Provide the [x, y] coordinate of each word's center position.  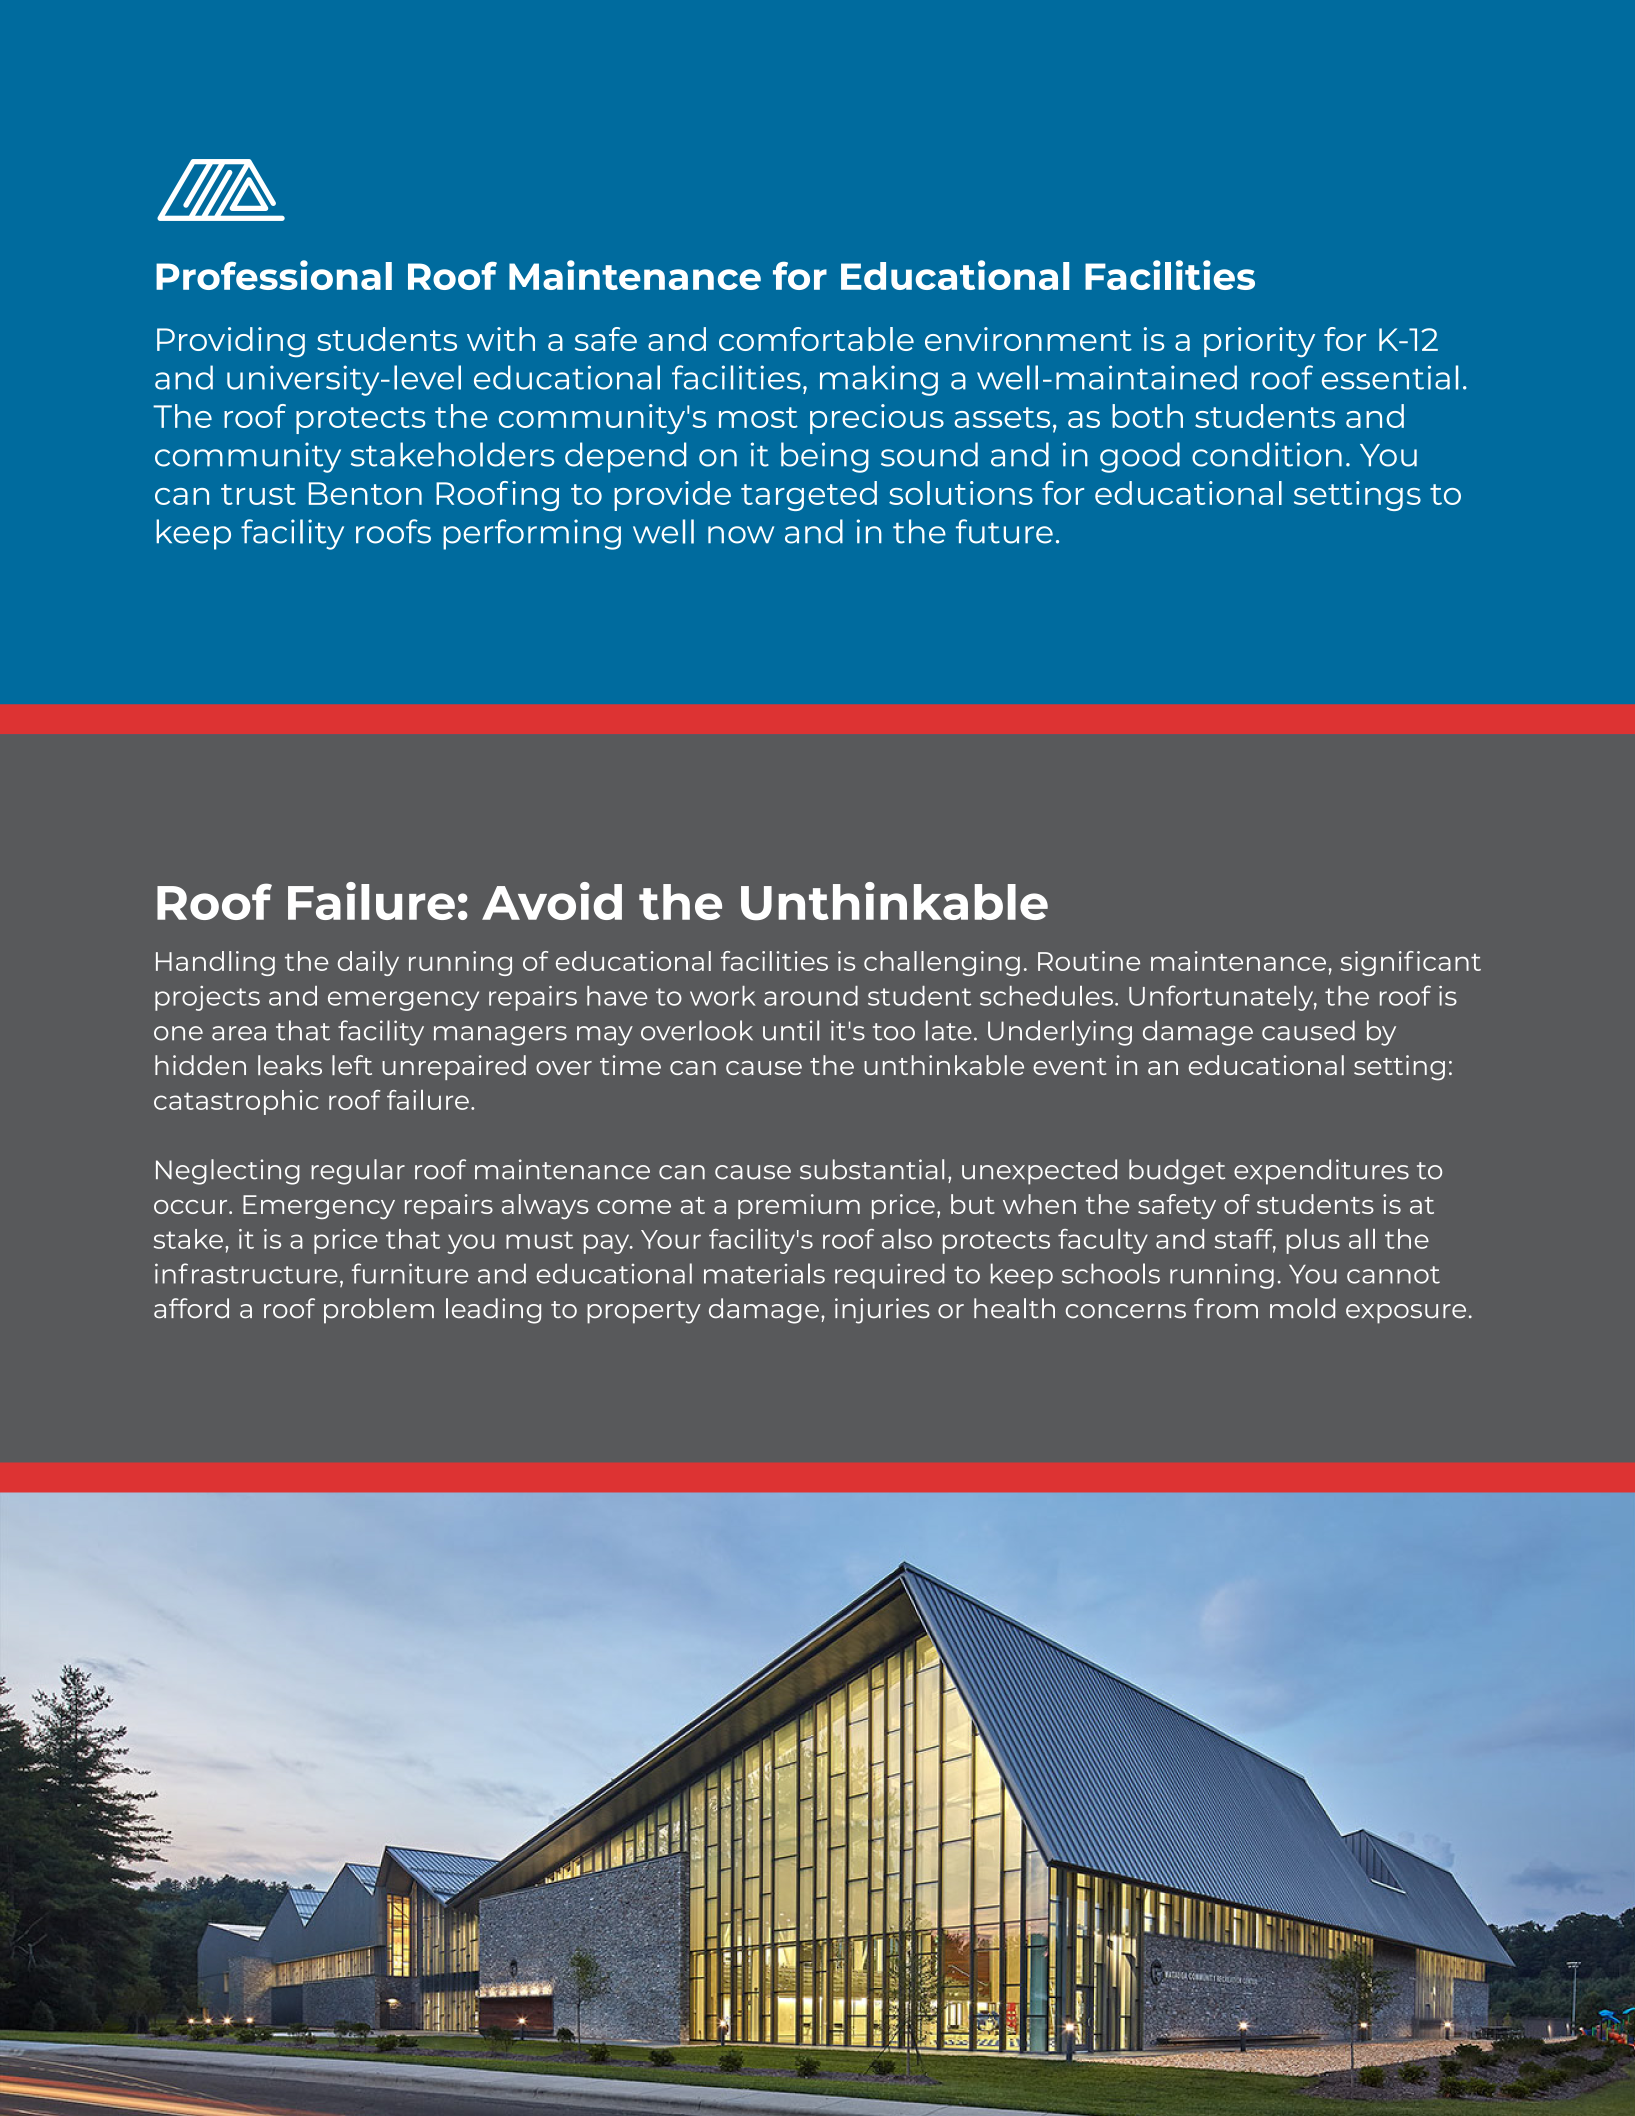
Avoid [552, 901]
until [791, 1030]
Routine [1089, 961]
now [741, 535]
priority [1259, 342]
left [352, 1065]
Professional [274, 275]
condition [1267, 454]
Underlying [1060, 1033]
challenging [942, 963]
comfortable [816, 339]
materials [764, 1273]
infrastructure [246, 1273]
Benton [365, 493]
